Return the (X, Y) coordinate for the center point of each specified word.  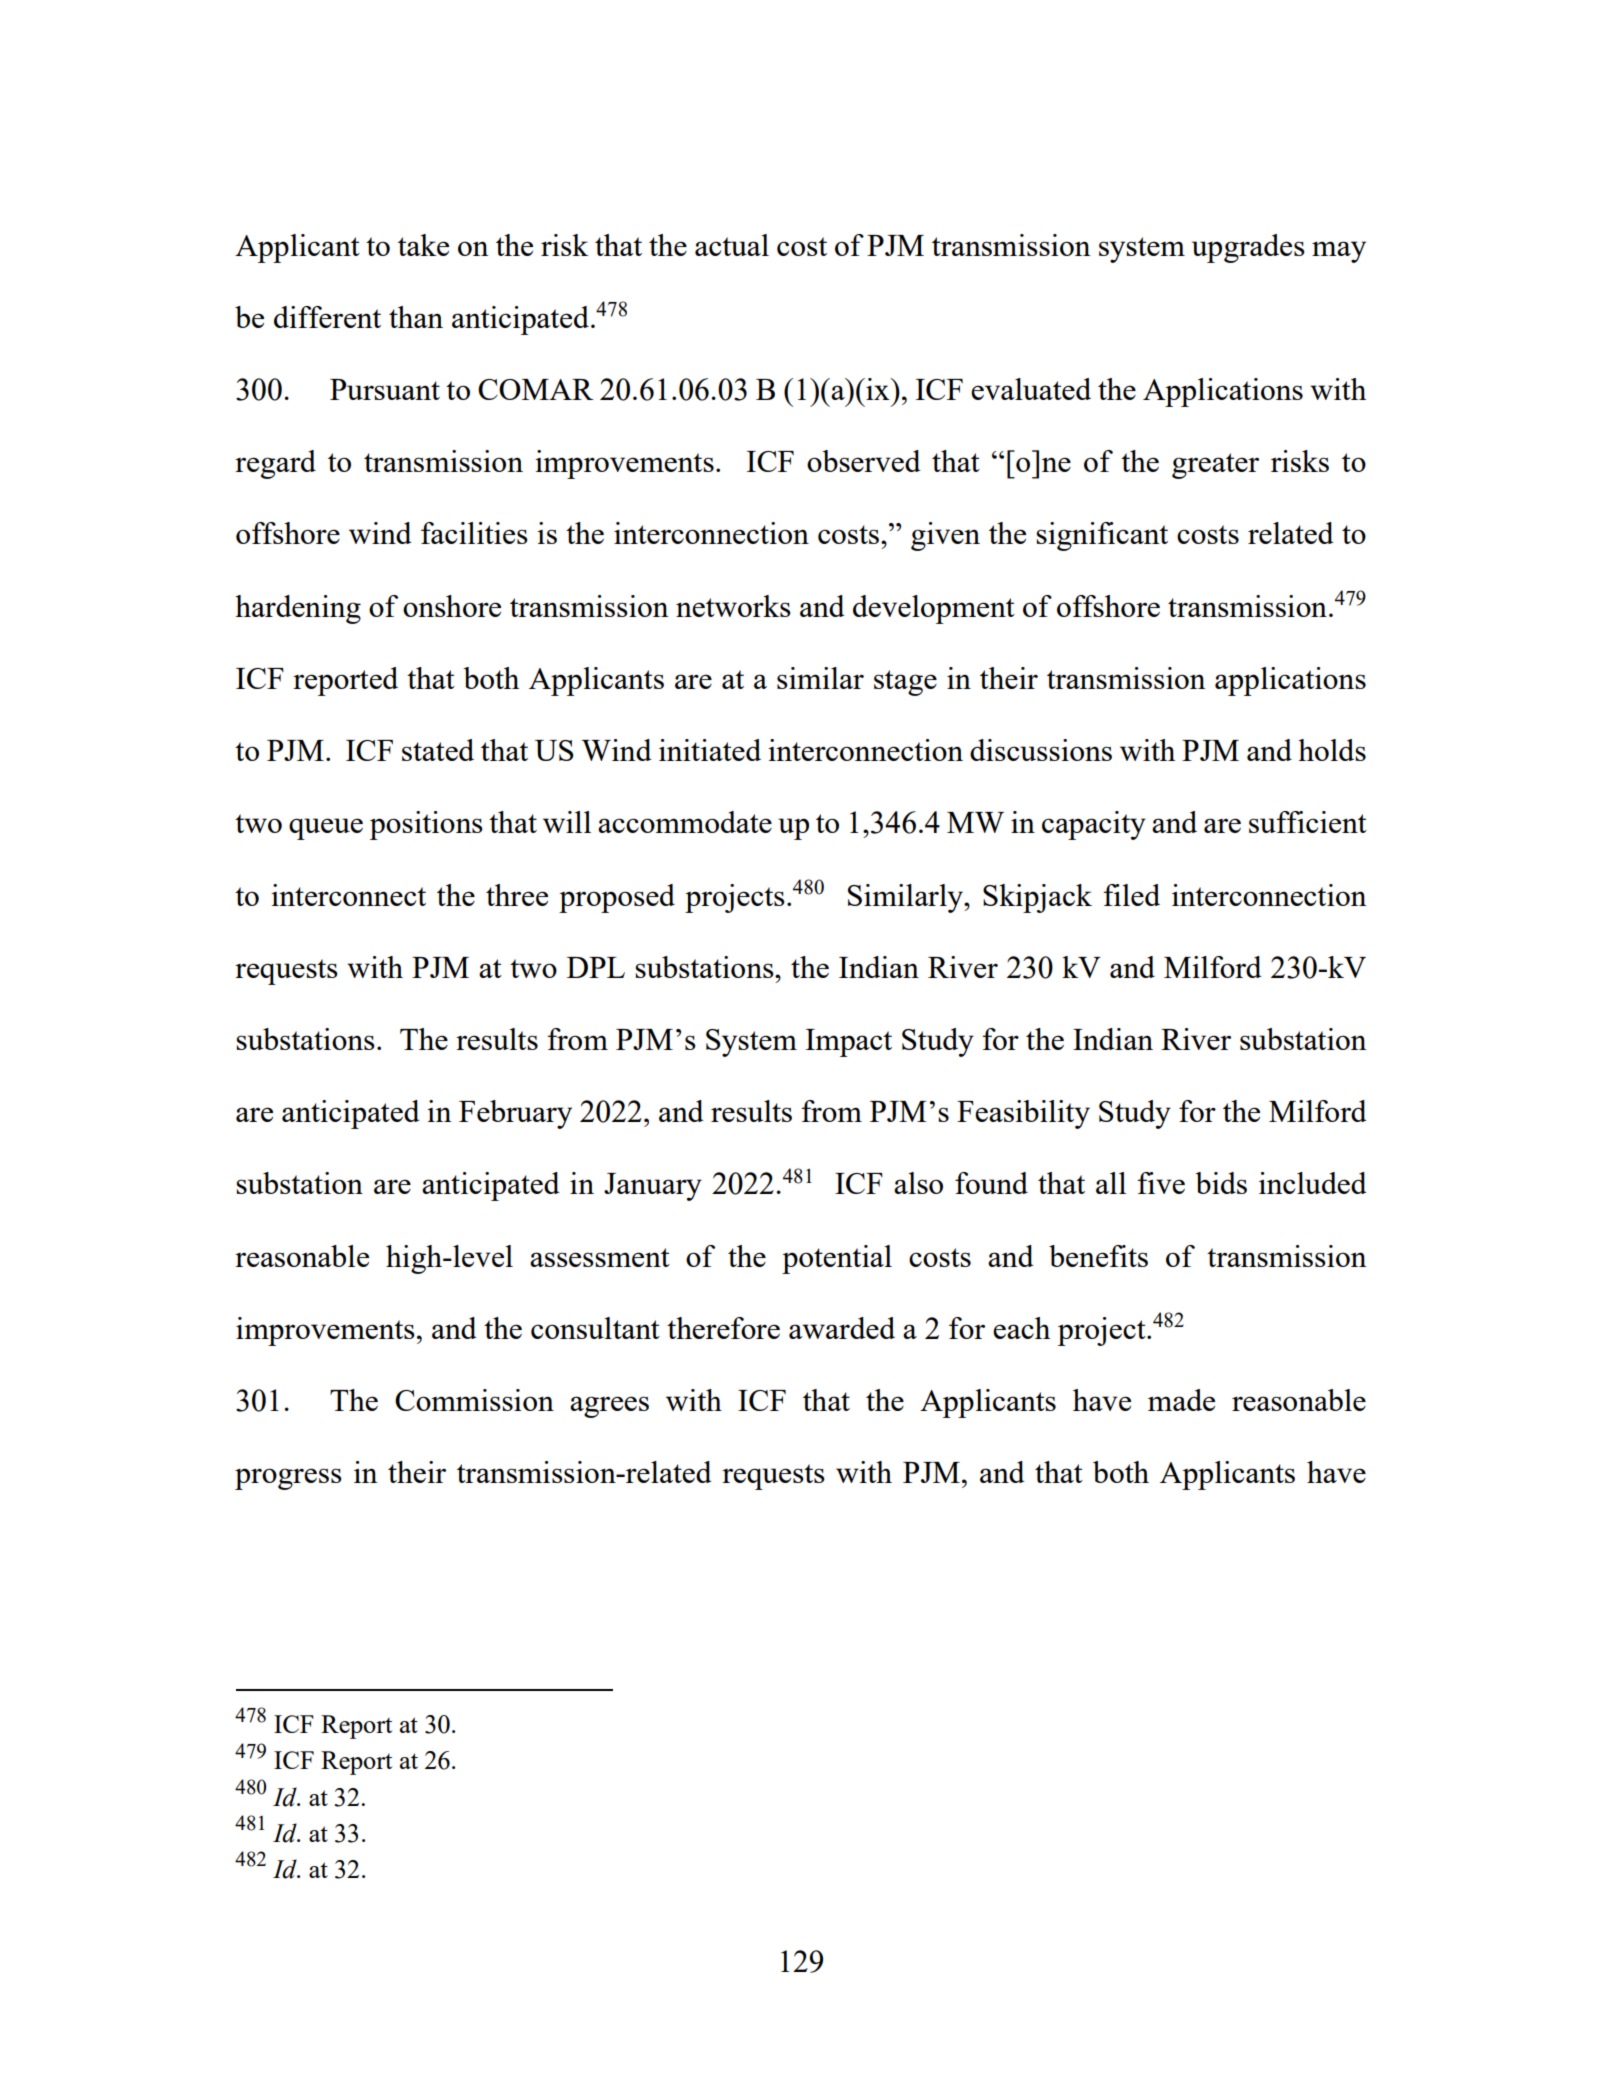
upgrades (1248, 248)
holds (1332, 750)
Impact (849, 1043)
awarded (842, 1328)
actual (732, 245)
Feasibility (1023, 1114)
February (515, 1114)
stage (905, 683)
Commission (474, 1400)
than (416, 317)
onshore (452, 606)
